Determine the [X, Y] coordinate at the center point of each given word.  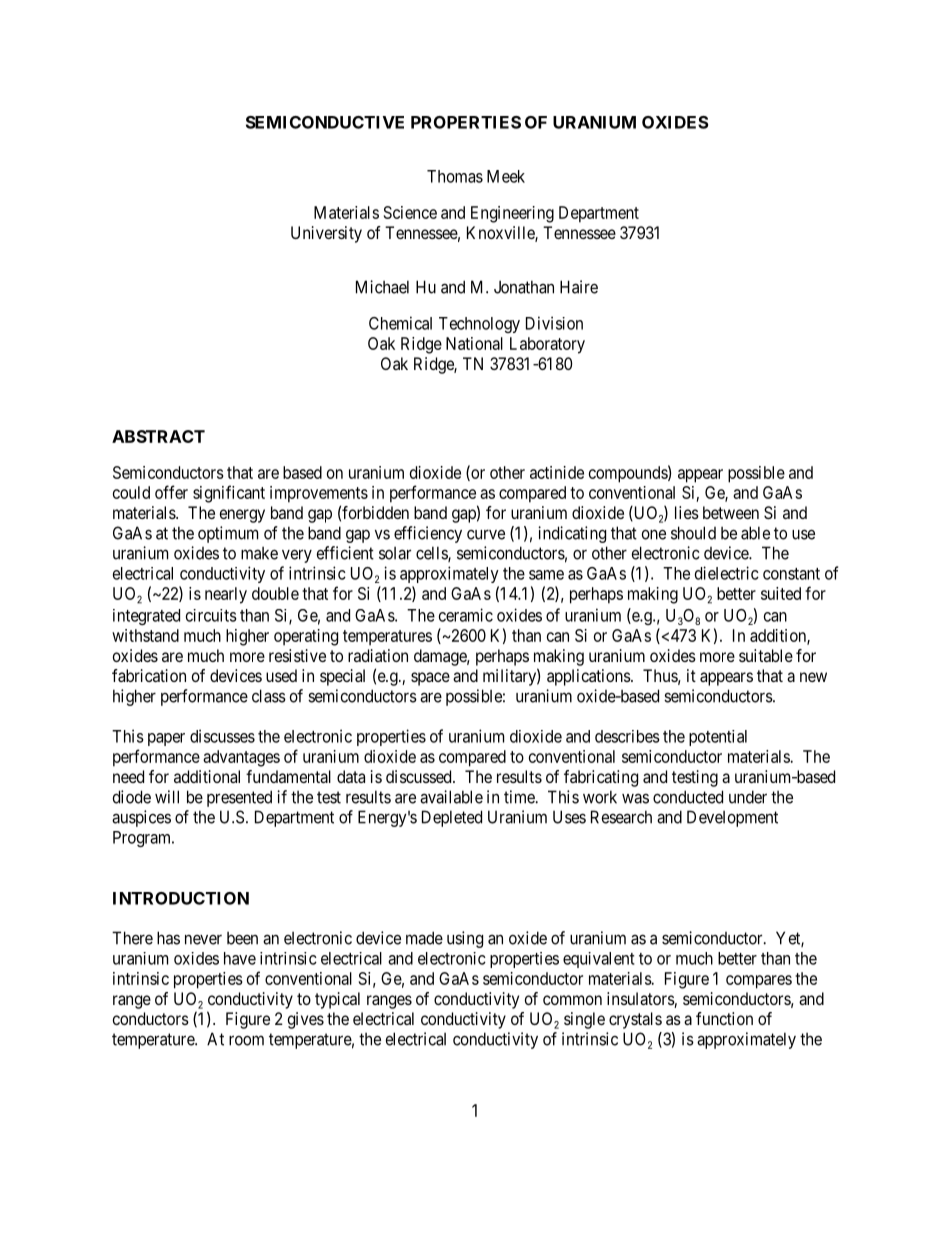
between [731, 512]
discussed [420, 776]
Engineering [512, 214]
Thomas [455, 176]
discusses [222, 736]
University [326, 234]
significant [229, 494]
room [246, 1040]
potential [718, 738]
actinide [557, 472]
